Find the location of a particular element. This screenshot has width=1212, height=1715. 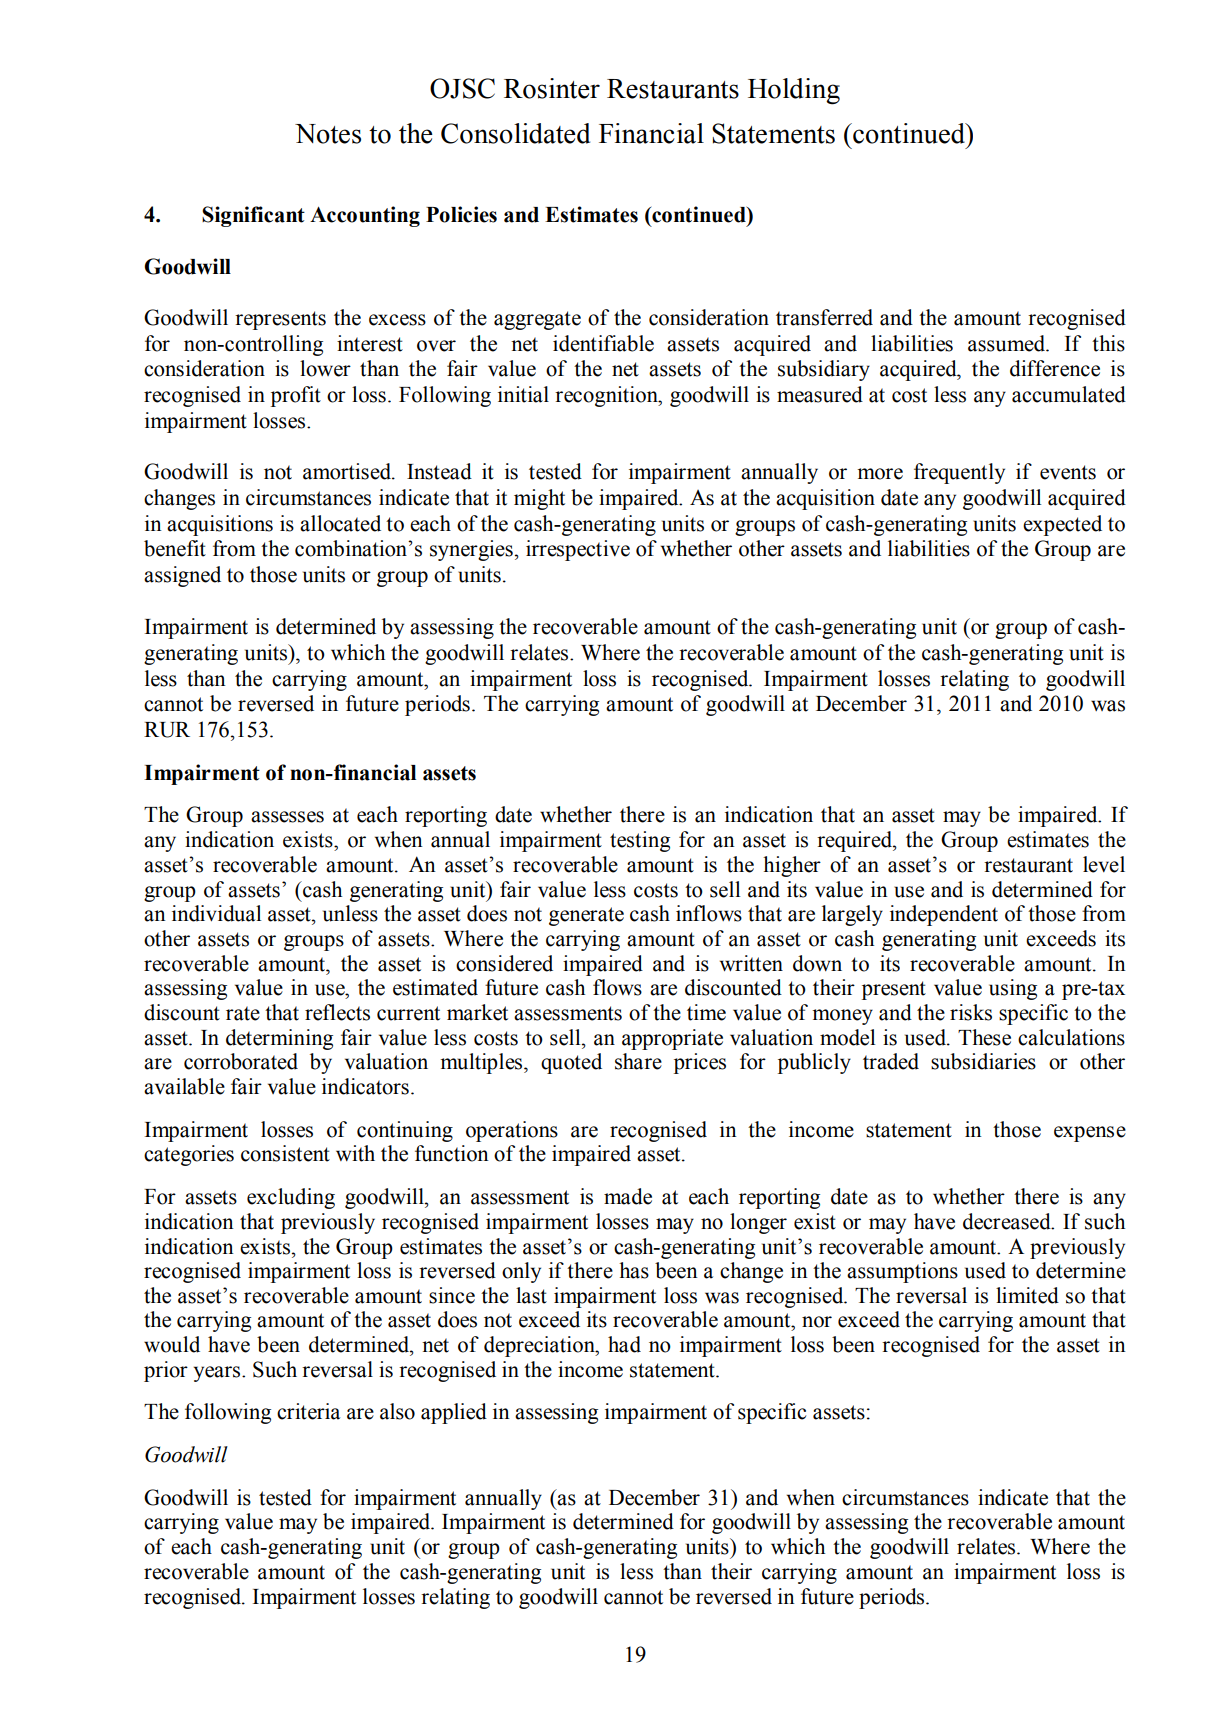

expected is located at coordinates (1062, 525).
